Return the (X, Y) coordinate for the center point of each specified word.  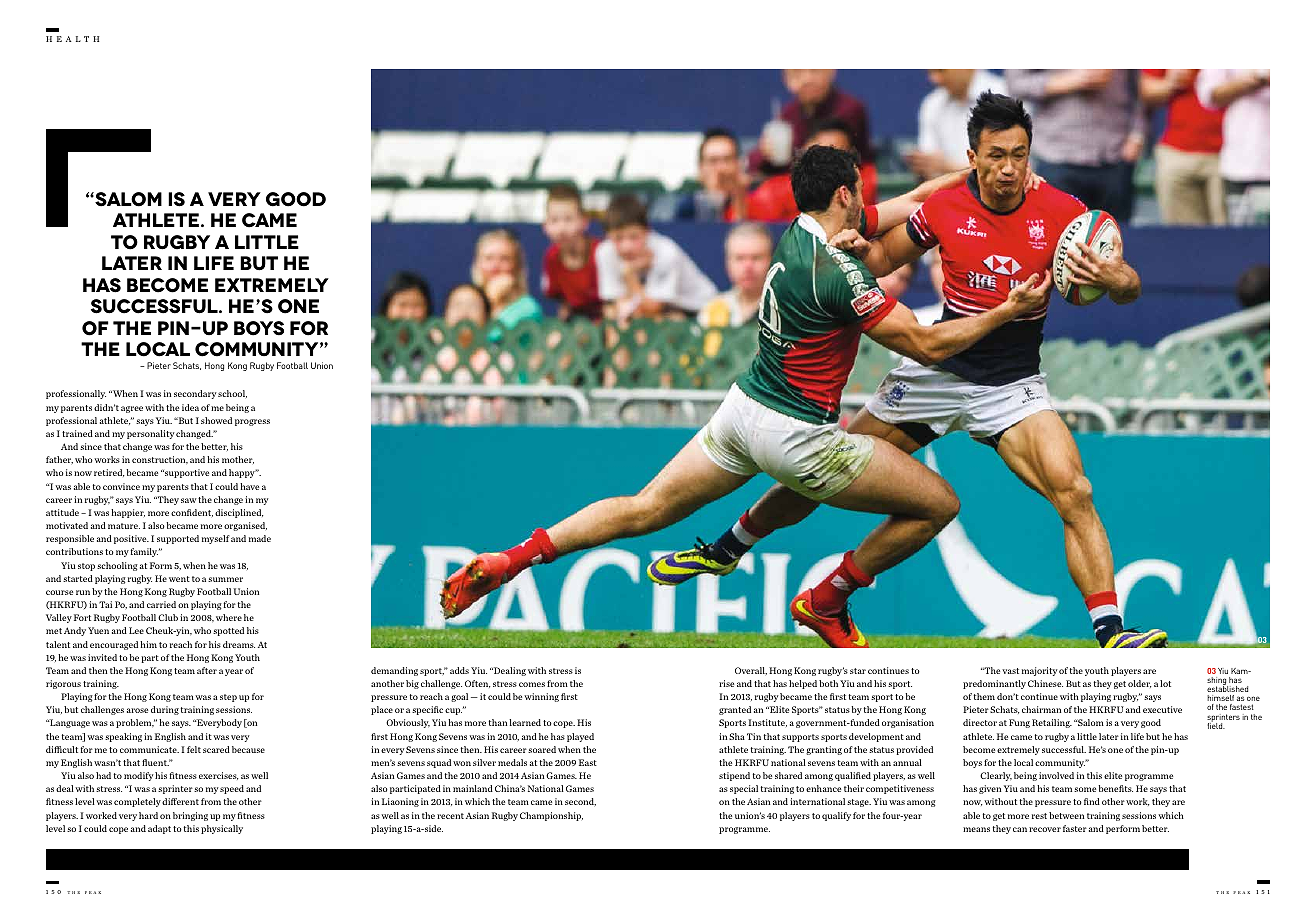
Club (168, 617)
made (260, 538)
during (165, 710)
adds (459, 670)
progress (252, 422)
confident (192, 513)
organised (245, 526)
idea (190, 407)
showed (216, 420)
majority (1040, 671)
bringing (190, 816)
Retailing (1052, 723)
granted (735, 710)
